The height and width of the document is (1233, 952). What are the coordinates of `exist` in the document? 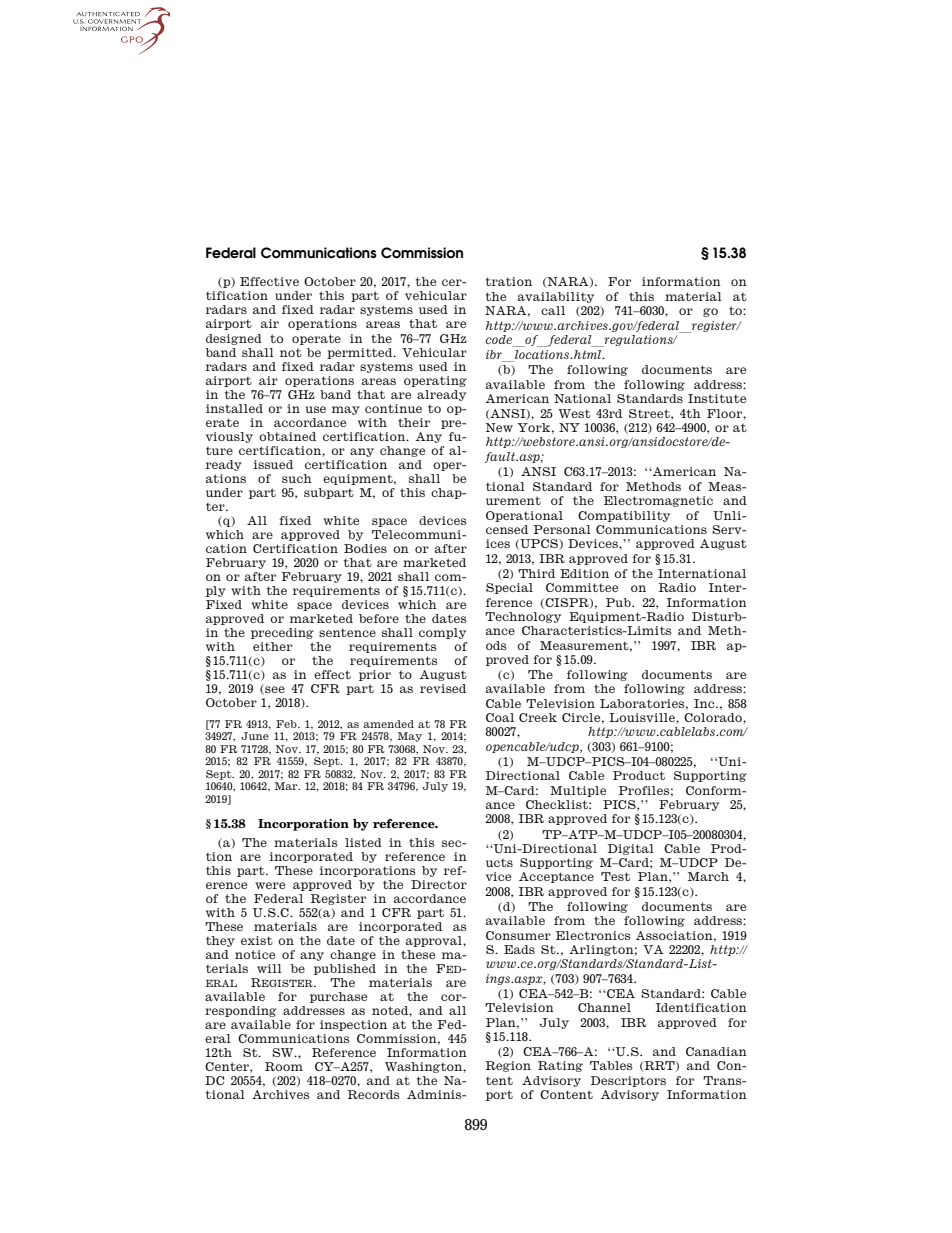 It's located at (257, 940).
